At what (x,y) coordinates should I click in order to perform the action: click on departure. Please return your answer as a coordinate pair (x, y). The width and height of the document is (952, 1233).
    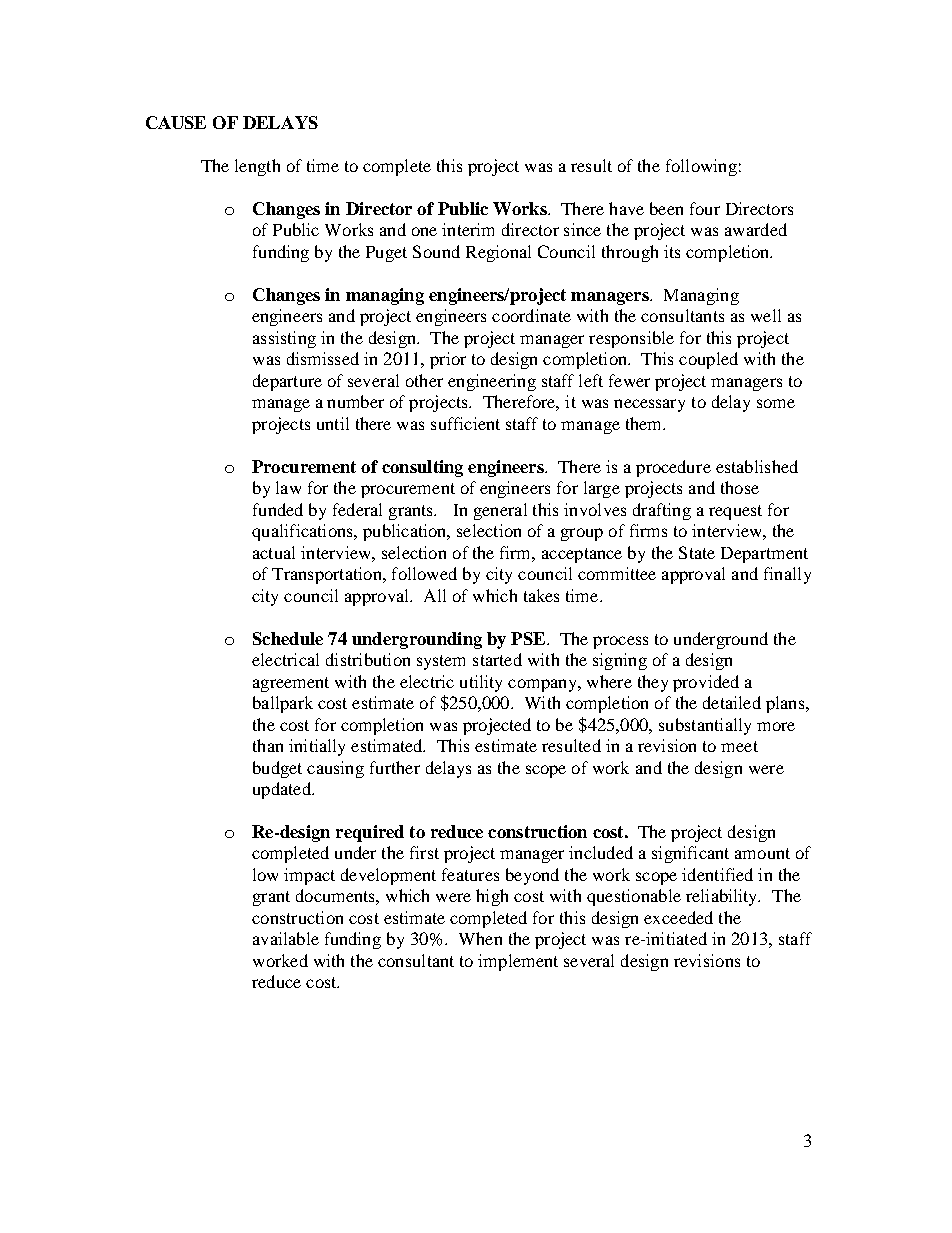
    Looking at the image, I should click on (287, 382).
